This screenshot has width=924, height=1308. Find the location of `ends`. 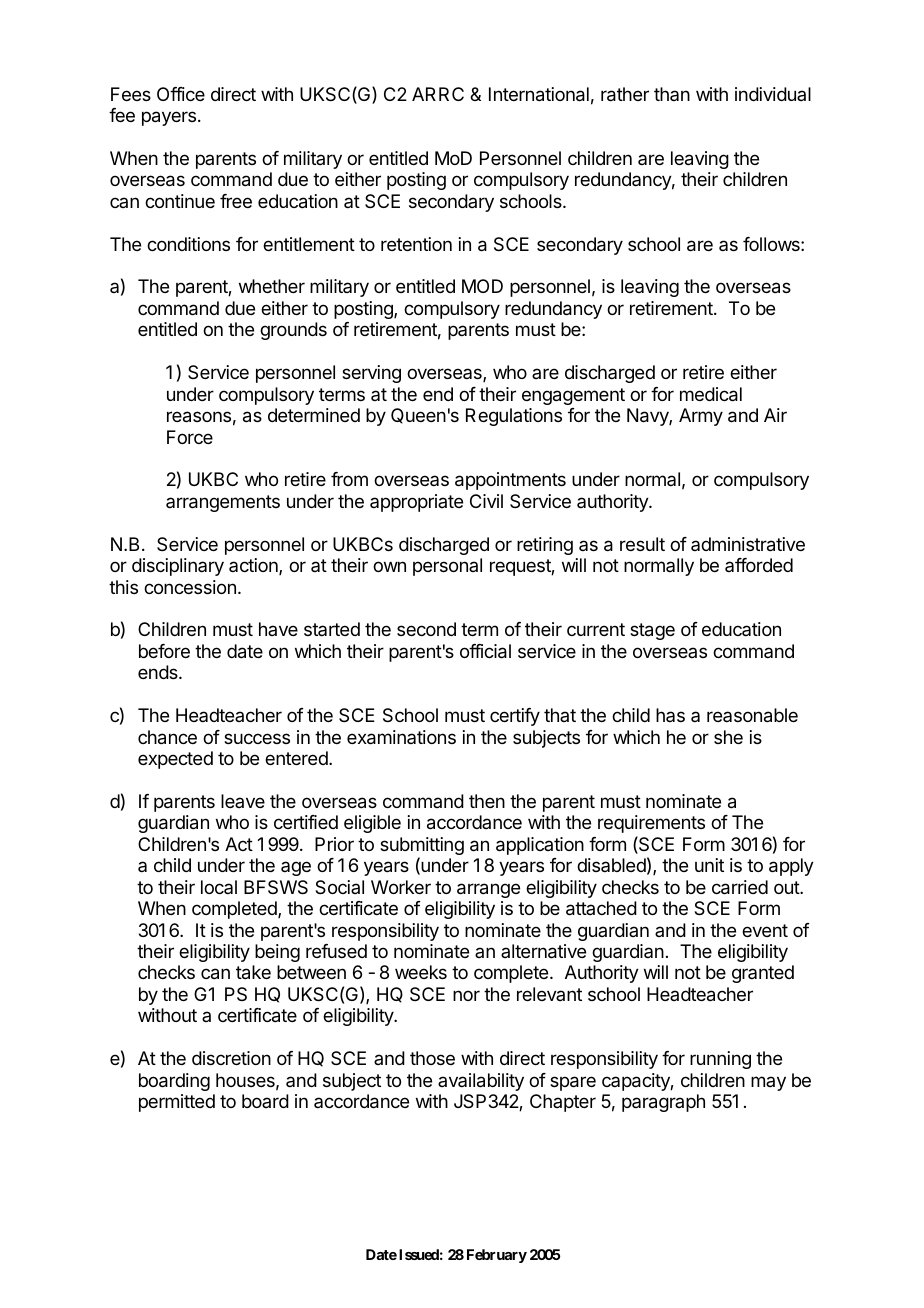

ends is located at coordinates (159, 672).
